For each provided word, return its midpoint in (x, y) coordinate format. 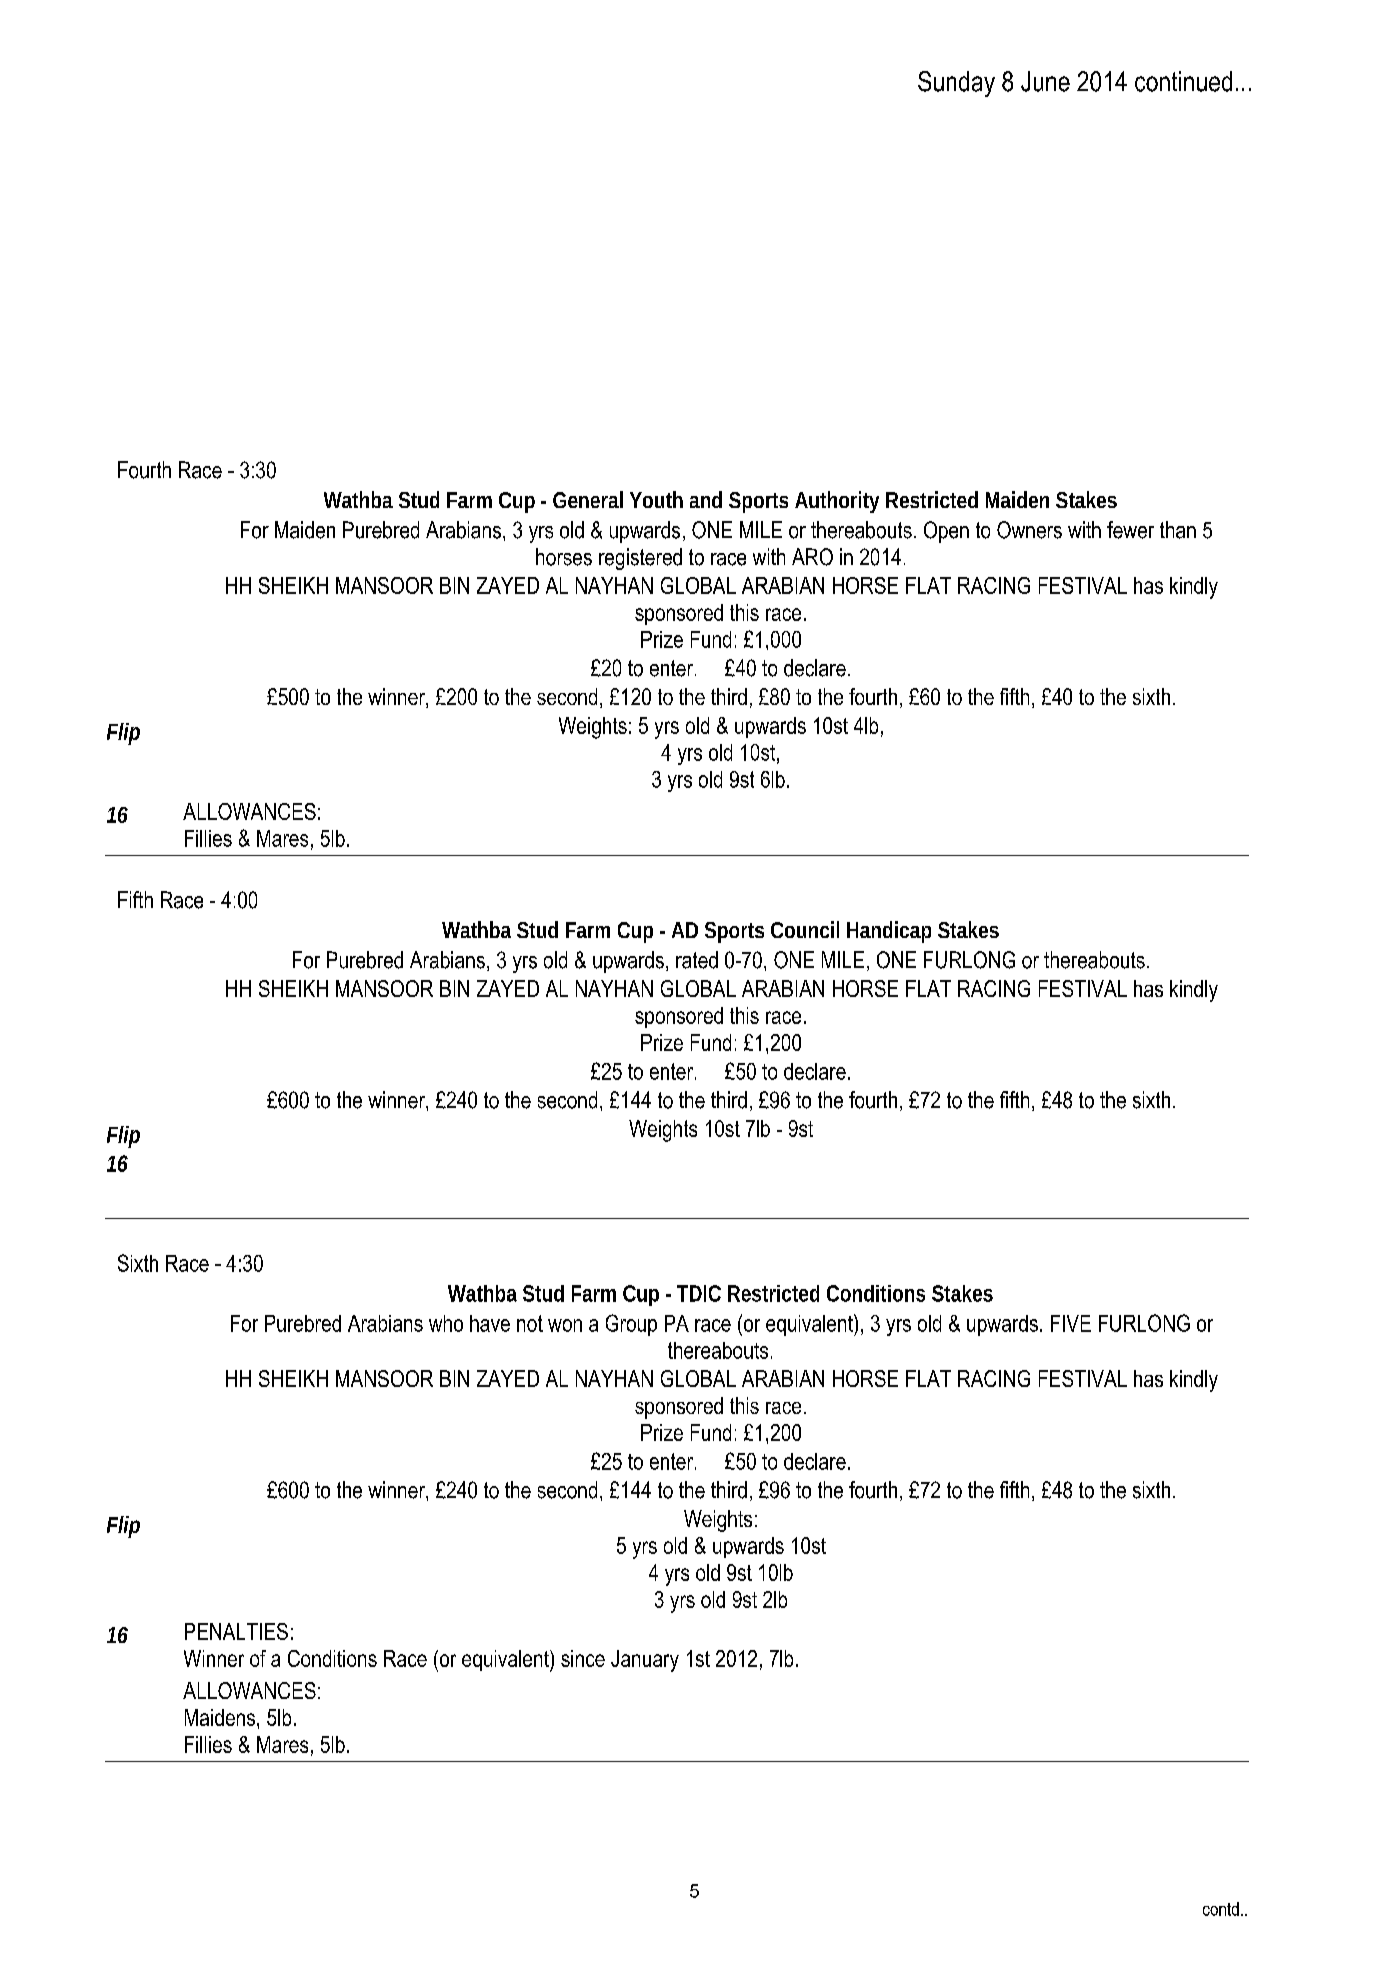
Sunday (956, 84)
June (1045, 81)
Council (805, 929)
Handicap (889, 932)
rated (697, 960)
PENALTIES (236, 1631)
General (588, 499)
